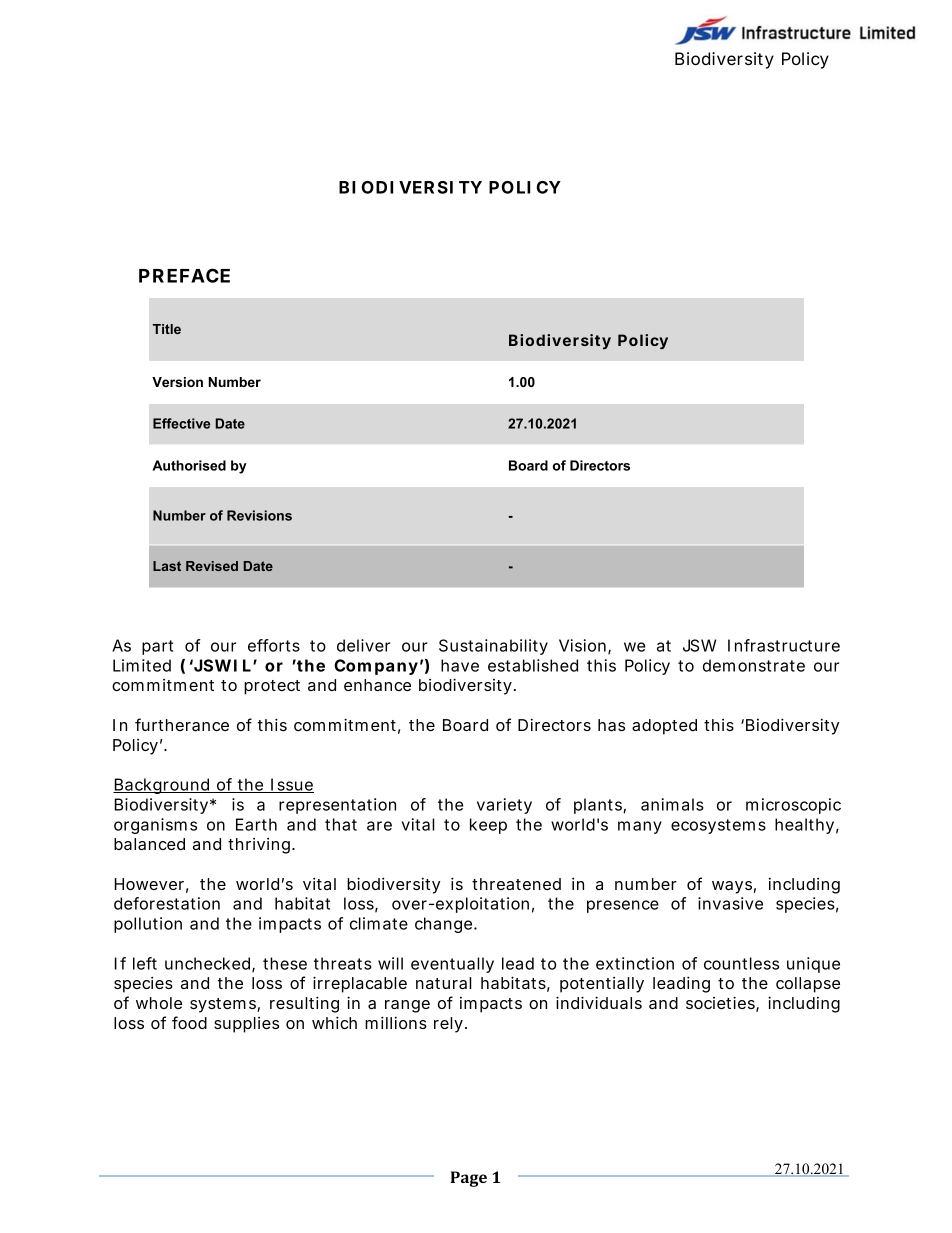 This screenshot has width=952, height=1233. I want to click on Title, so click(167, 329).
